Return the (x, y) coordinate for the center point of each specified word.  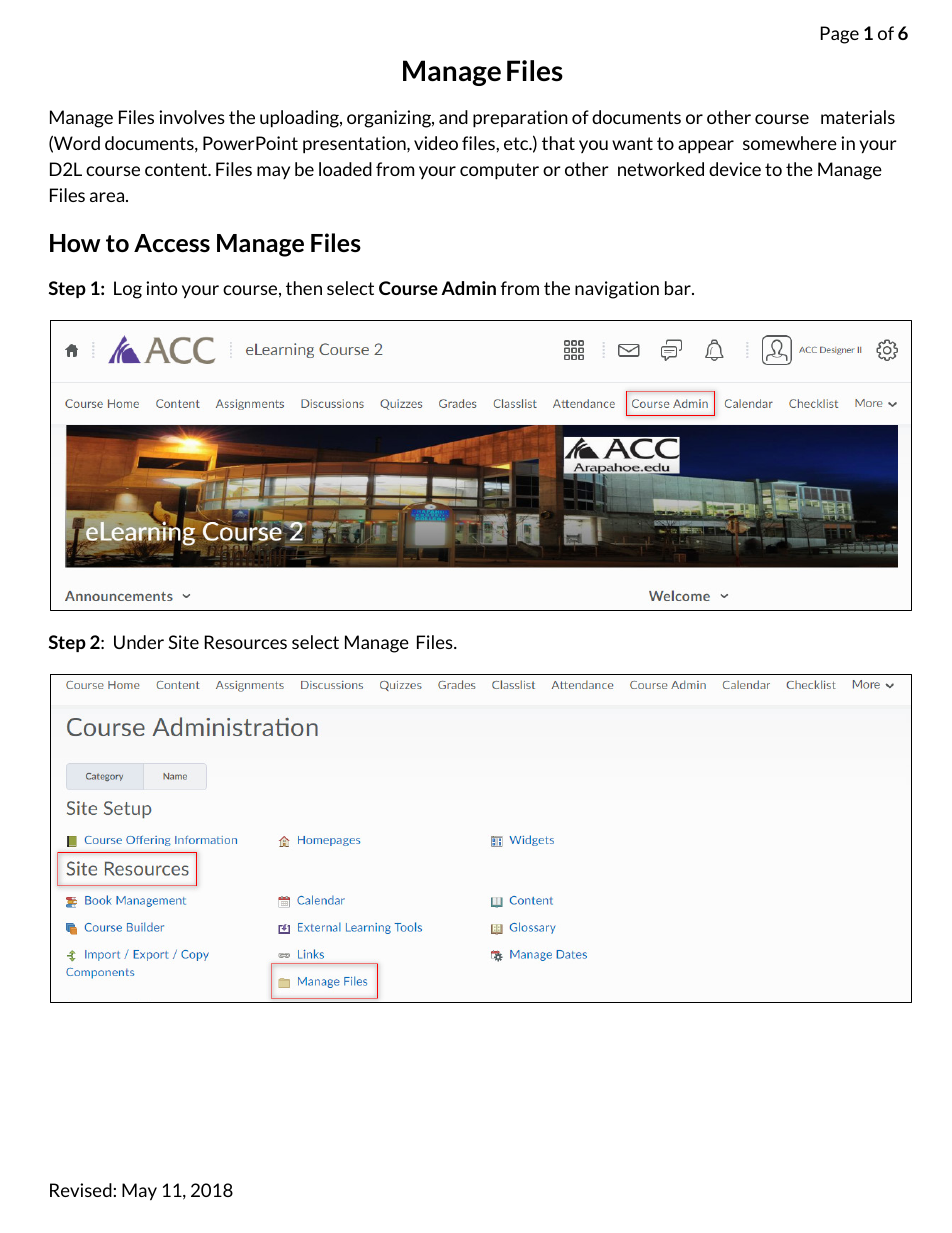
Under (139, 642)
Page (840, 35)
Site (183, 642)
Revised (81, 1190)
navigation (617, 290)
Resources (246, 642)
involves (192, 117)
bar (679, 288)
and (453, 117)
